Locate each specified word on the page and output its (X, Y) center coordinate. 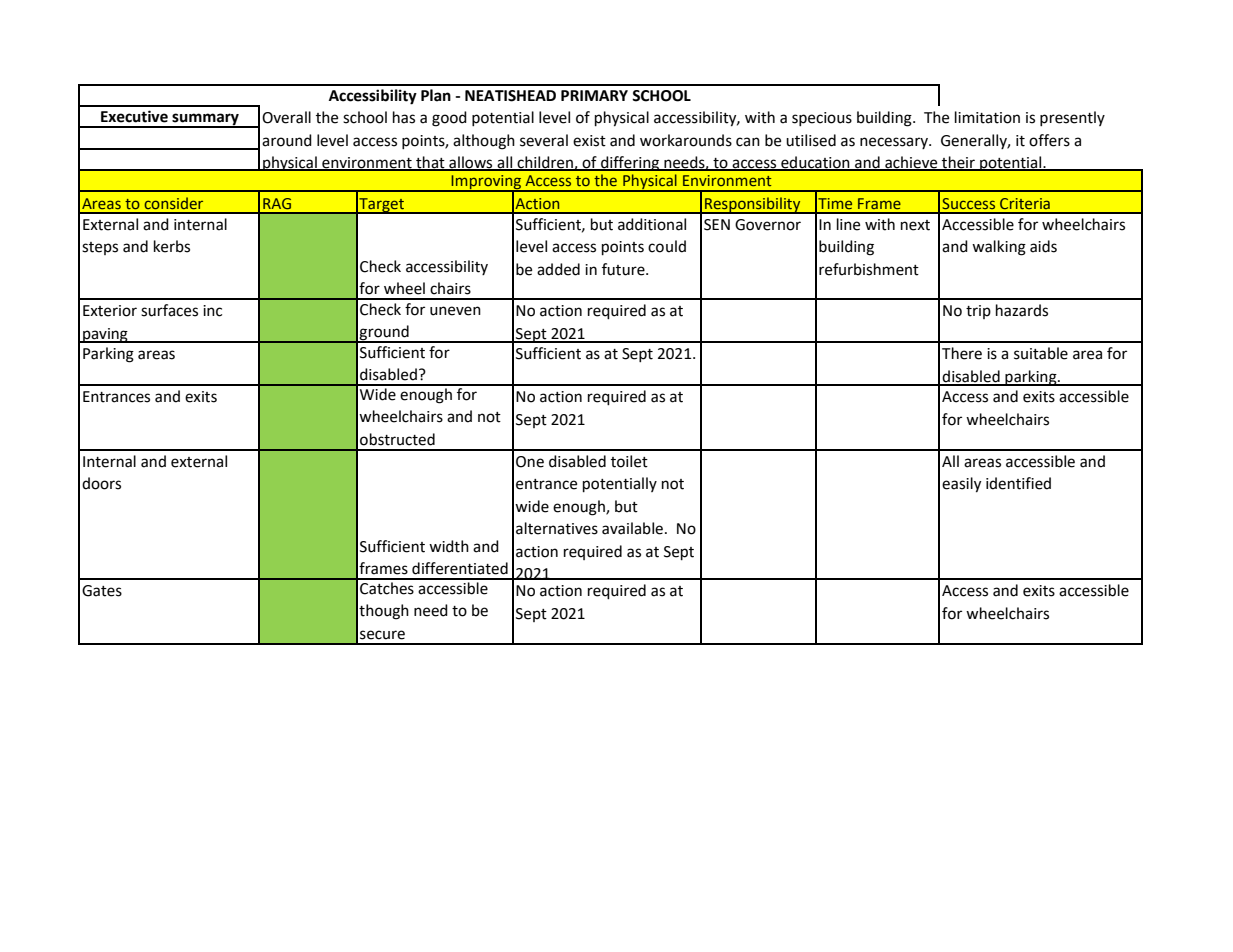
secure (382, 635)
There (962, 353)
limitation (987, 117)
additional (652, 224)
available (632, 528)
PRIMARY (594, 95)
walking (999, 248)
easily (961, 485)
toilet (629, 461)
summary (205, 120)
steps (100, 248)
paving (105, 335)
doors (101, 483)
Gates (102, 591)
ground (384, 334)
